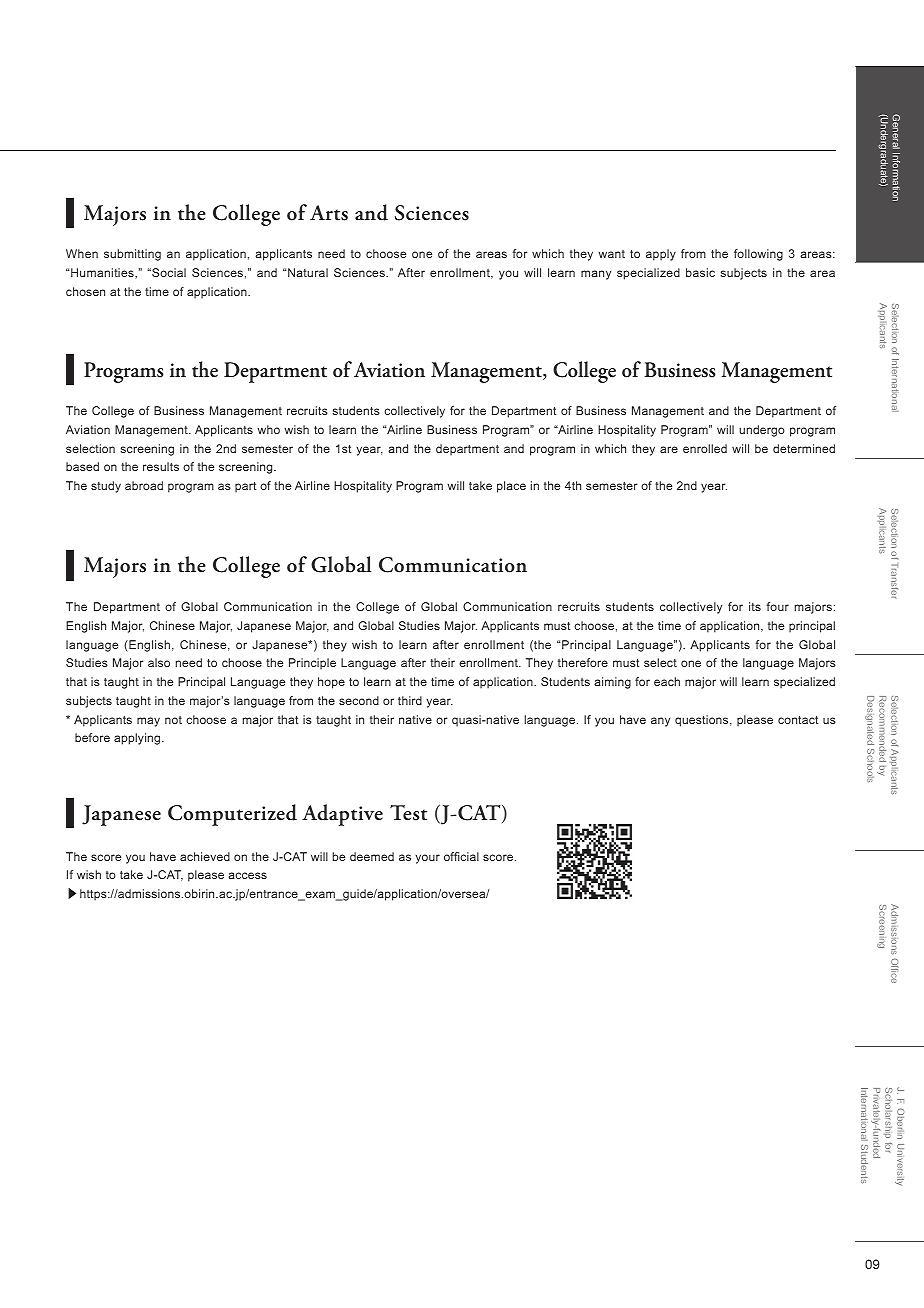 The image size is (924, 1308). I want to click on Arts, so click(329, 213).
